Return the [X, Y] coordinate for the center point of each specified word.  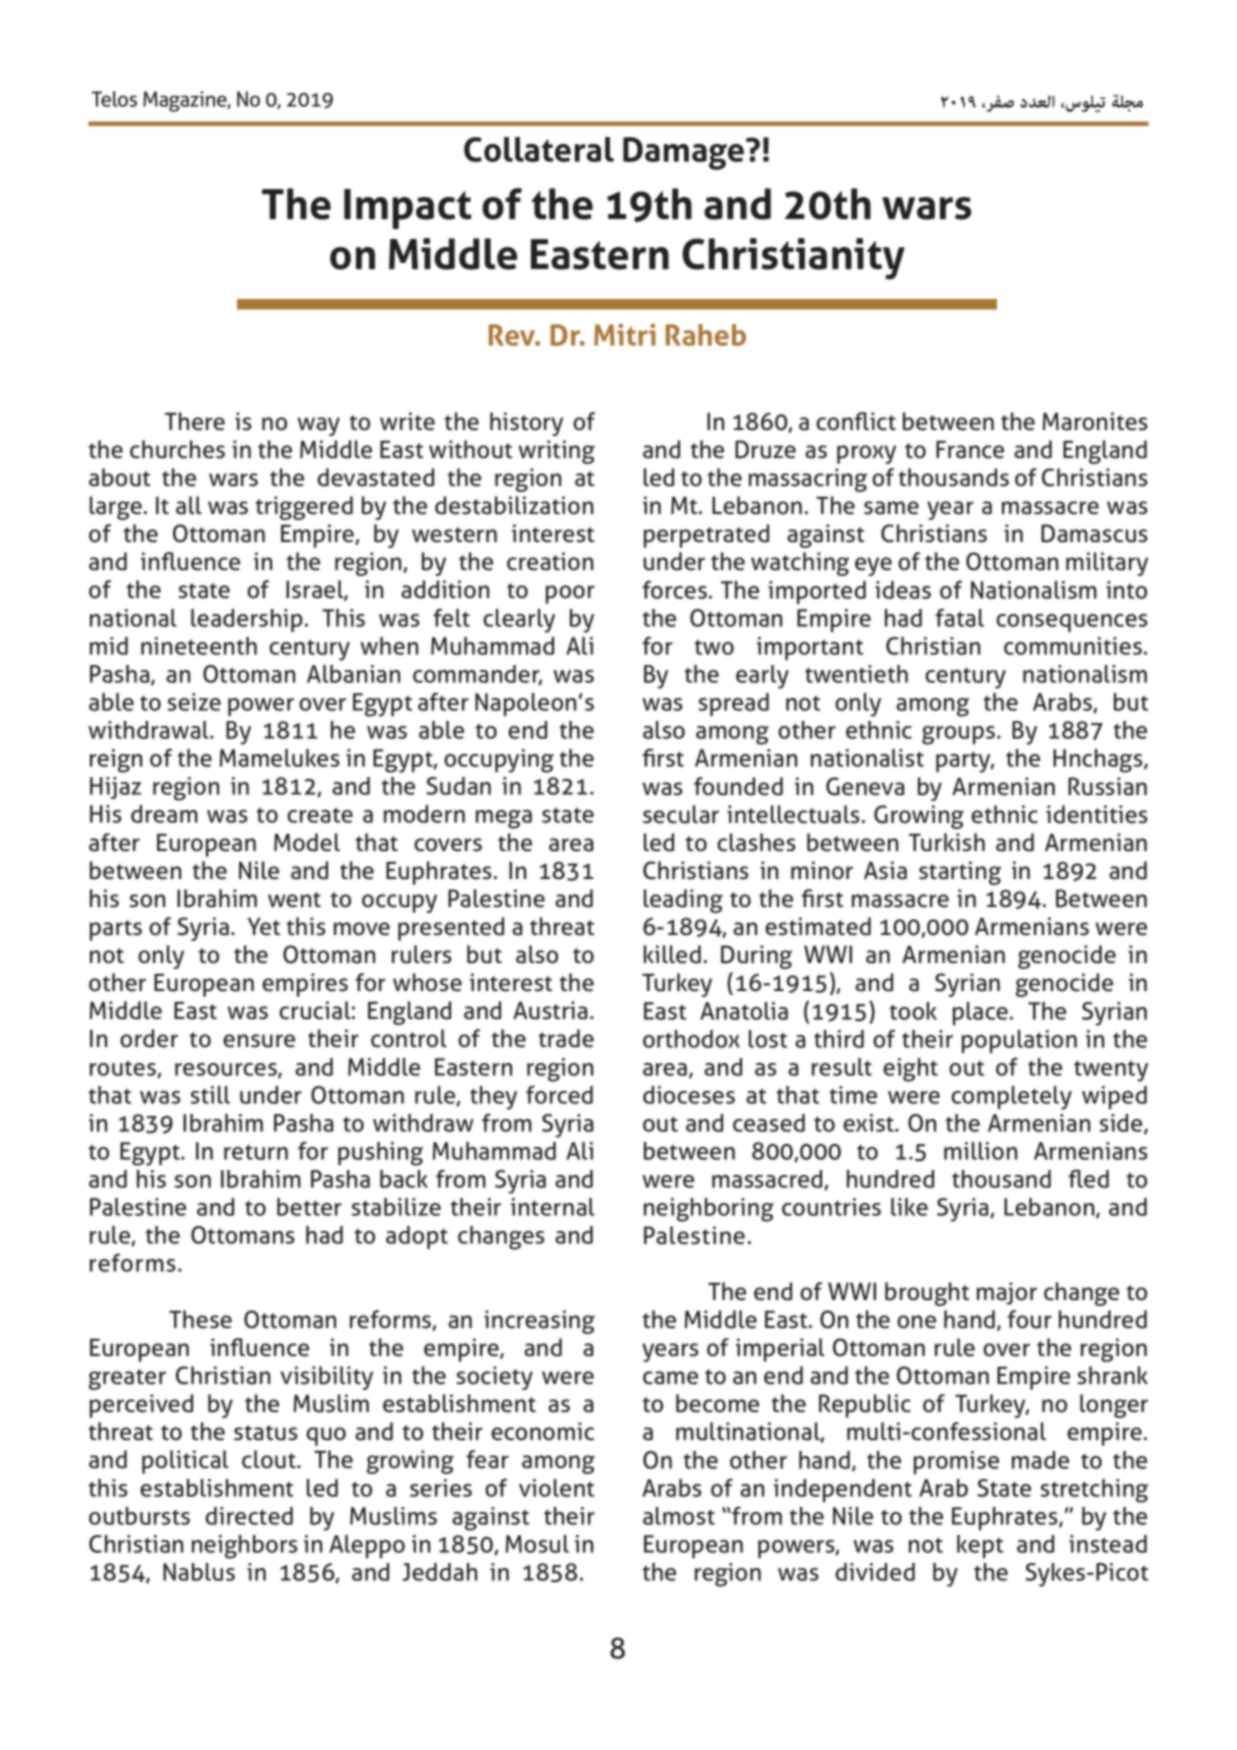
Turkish [947, 842]
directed [249, 1516]
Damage [685, 153]
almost [679, 1516]
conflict [856, 421]
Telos [114, 99]
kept [980, 1546]
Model [307, 842]
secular [681, 814]
